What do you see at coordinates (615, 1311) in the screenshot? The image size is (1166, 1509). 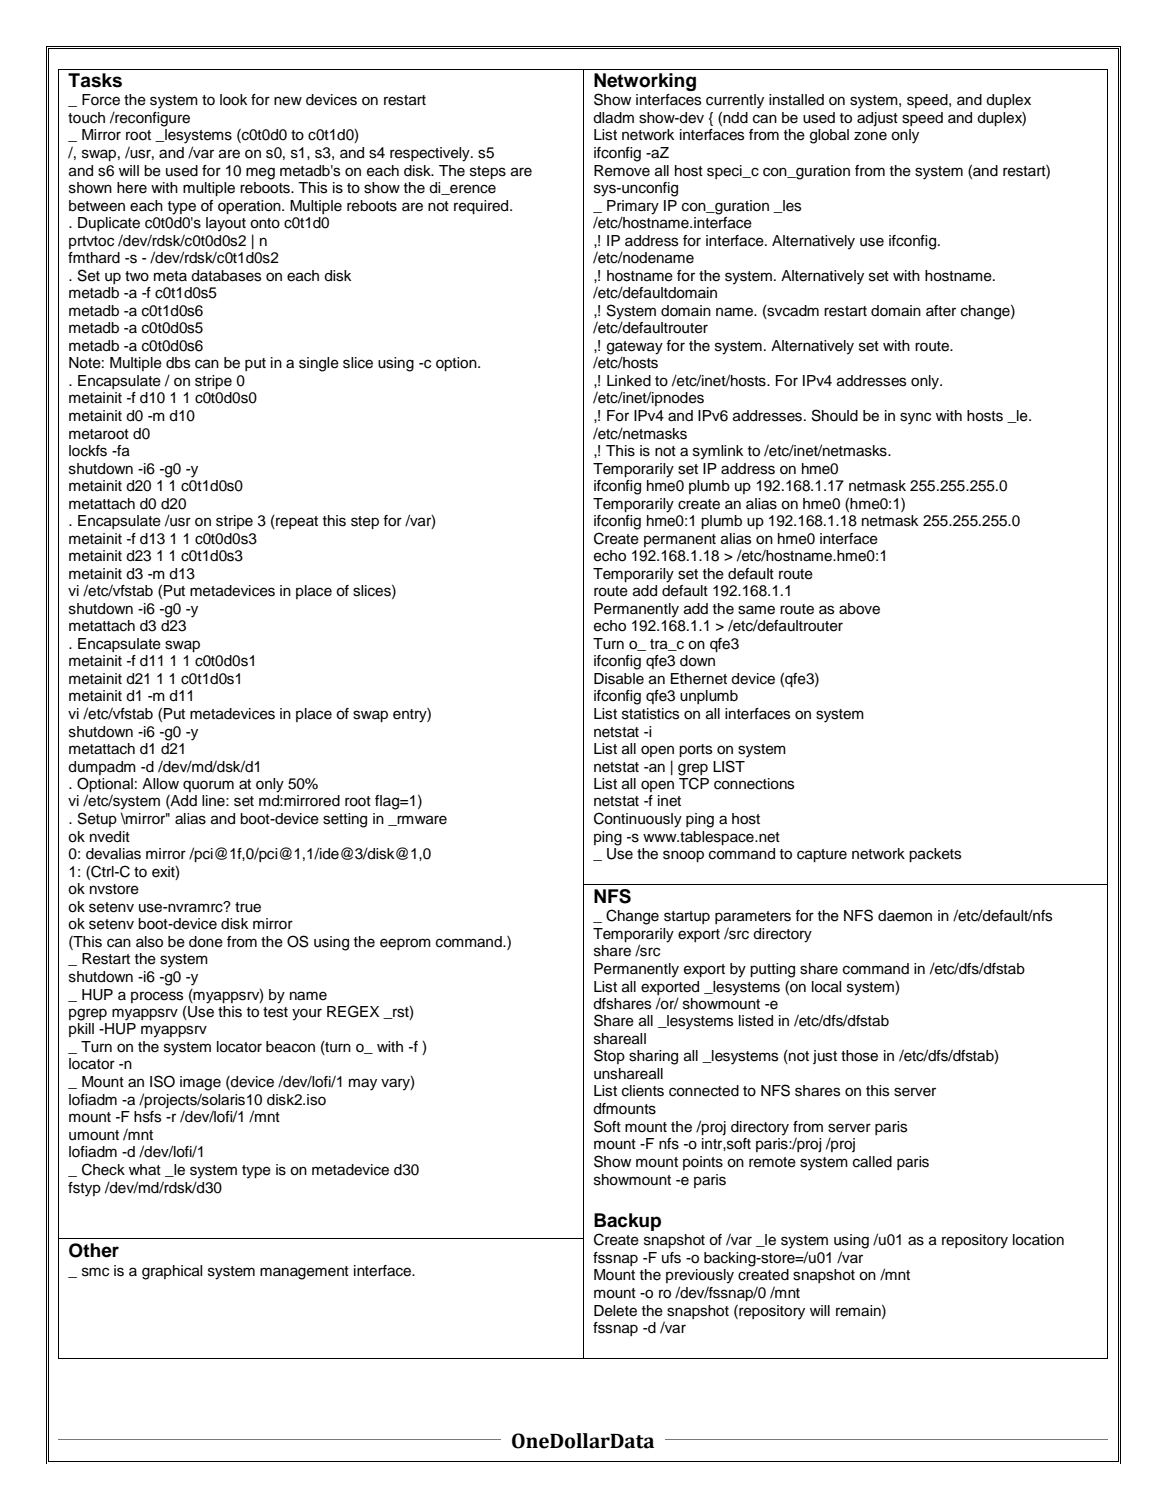 I see `Delete` at bounding box center [615, 1311].
